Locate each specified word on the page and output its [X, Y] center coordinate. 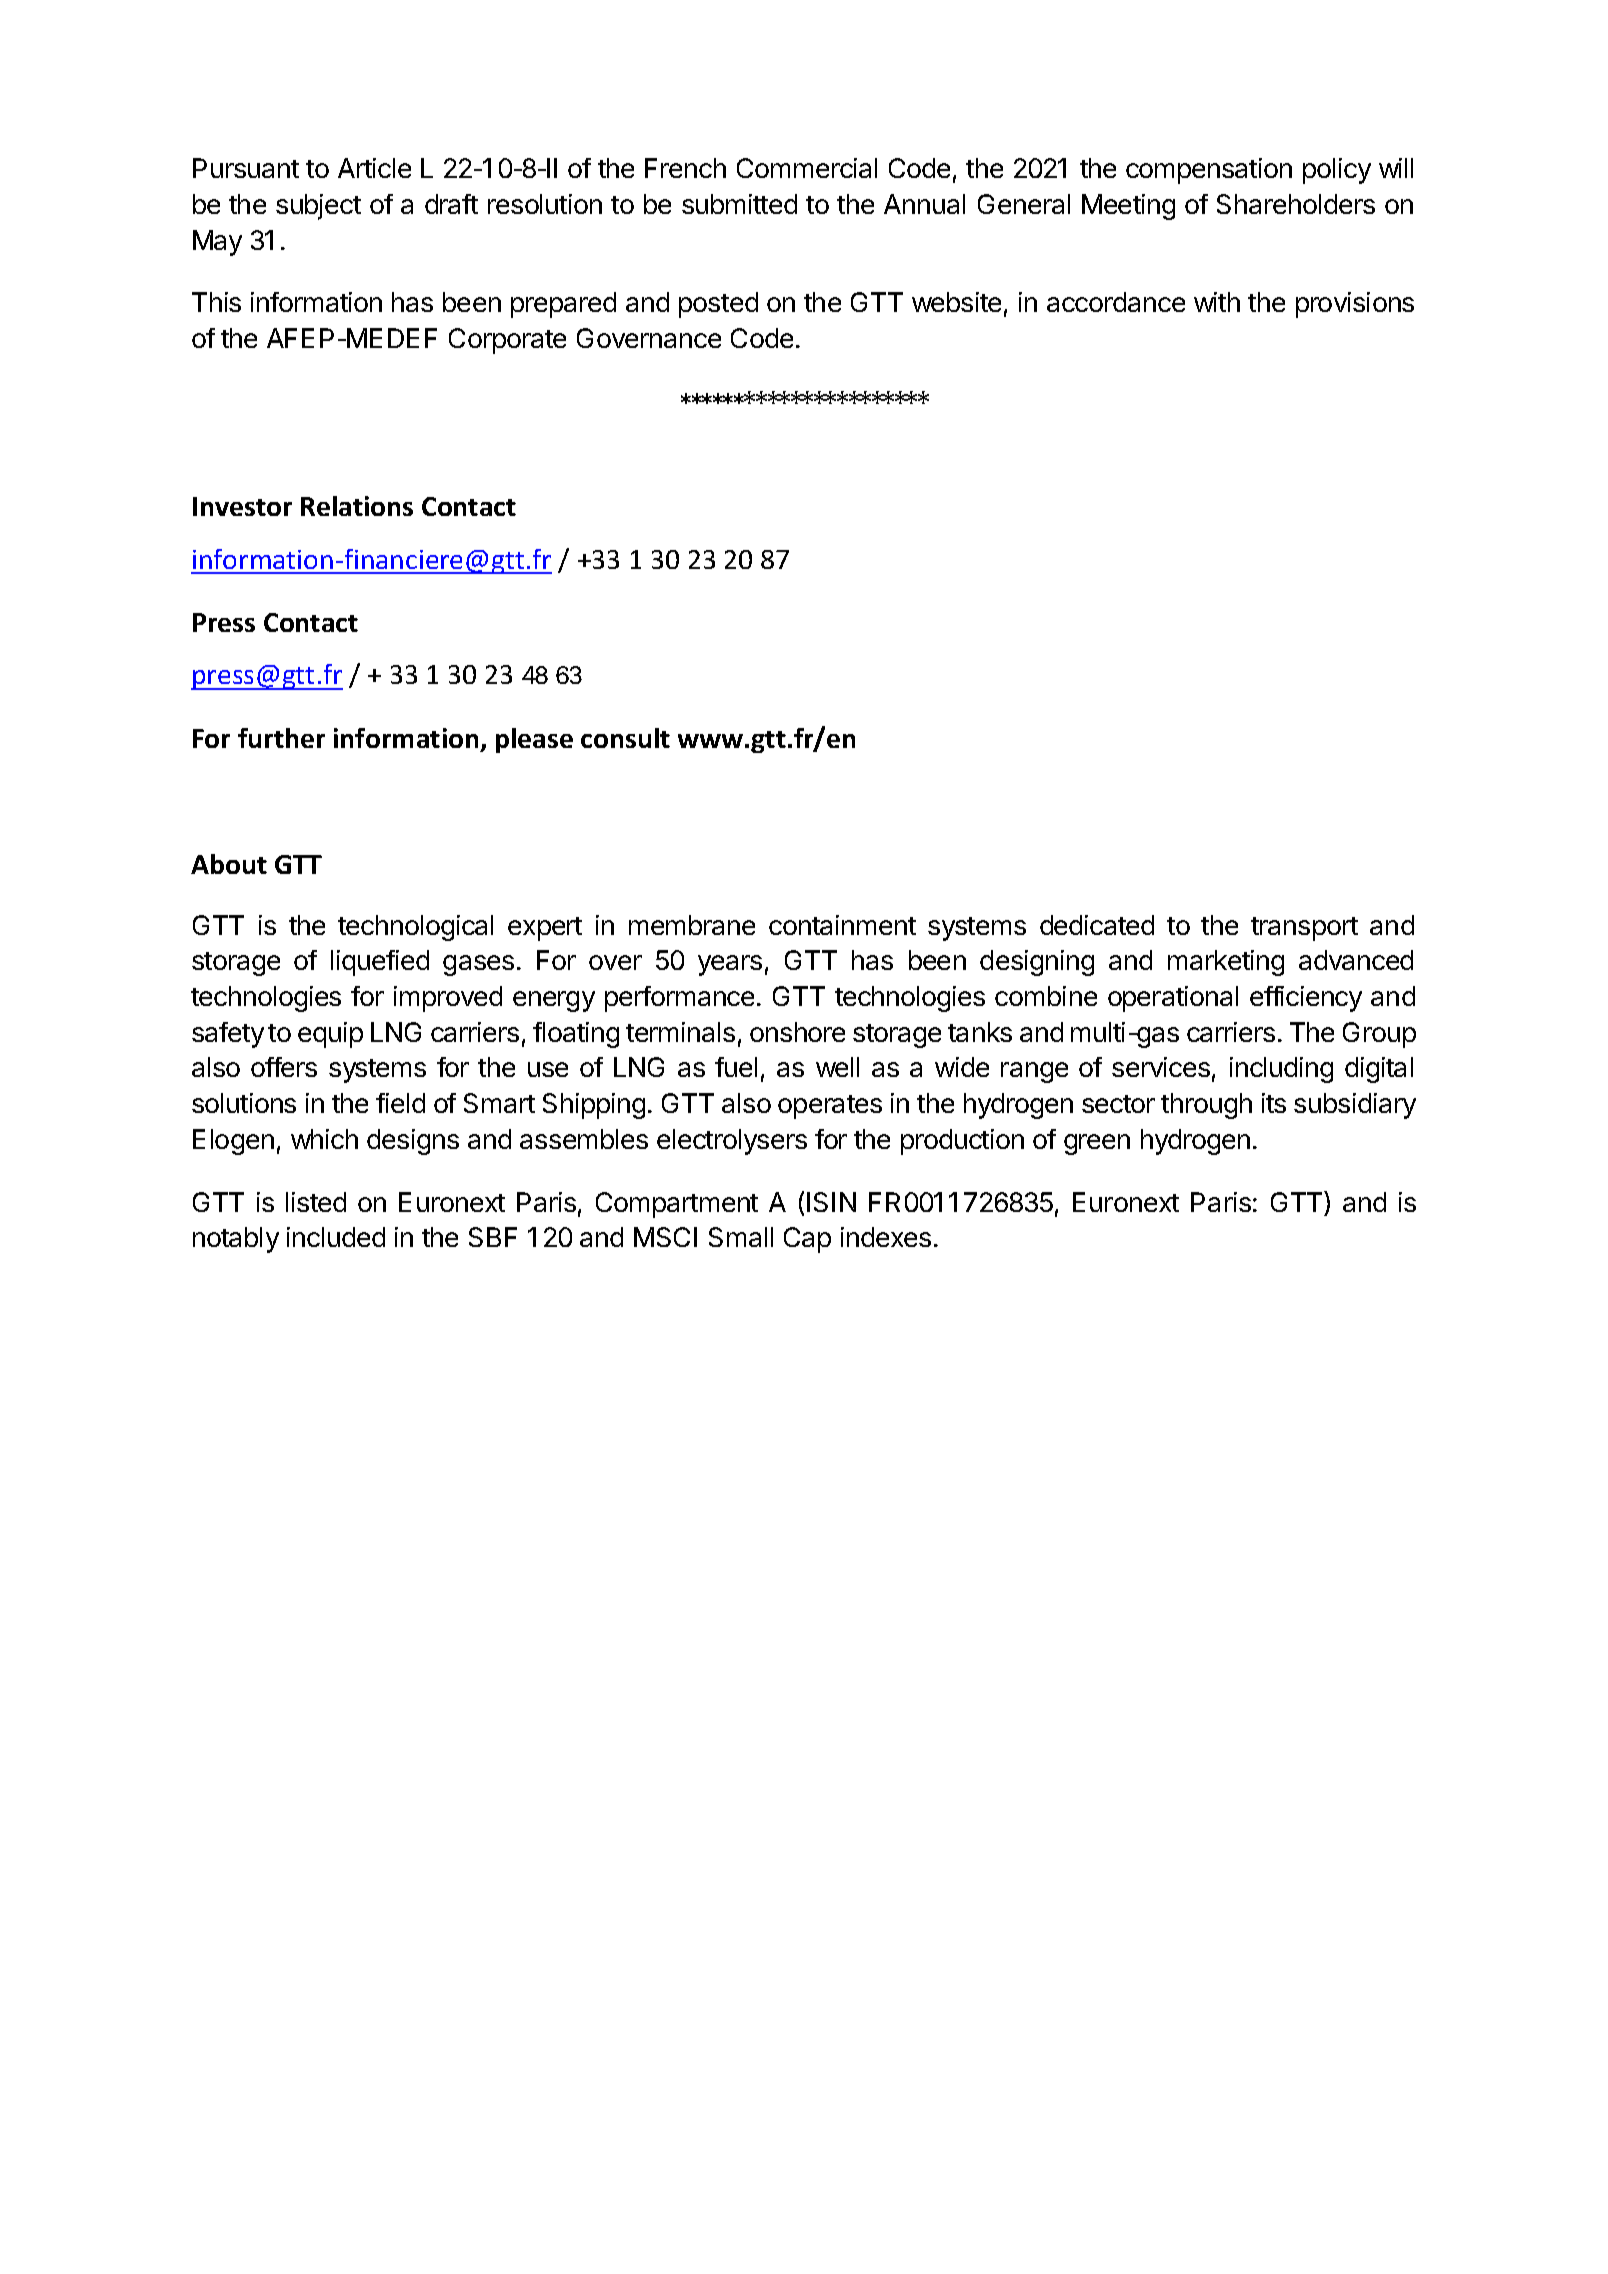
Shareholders [1296, 204]
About [229, 864]
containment [842, 925]
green [1097, 1144]
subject [318, 207]
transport [1304, 929]
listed [316, 1202]
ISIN [831, 1202]
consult [625, 738]
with [1217, 302]
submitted [739, 204]
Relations [357, 506]
